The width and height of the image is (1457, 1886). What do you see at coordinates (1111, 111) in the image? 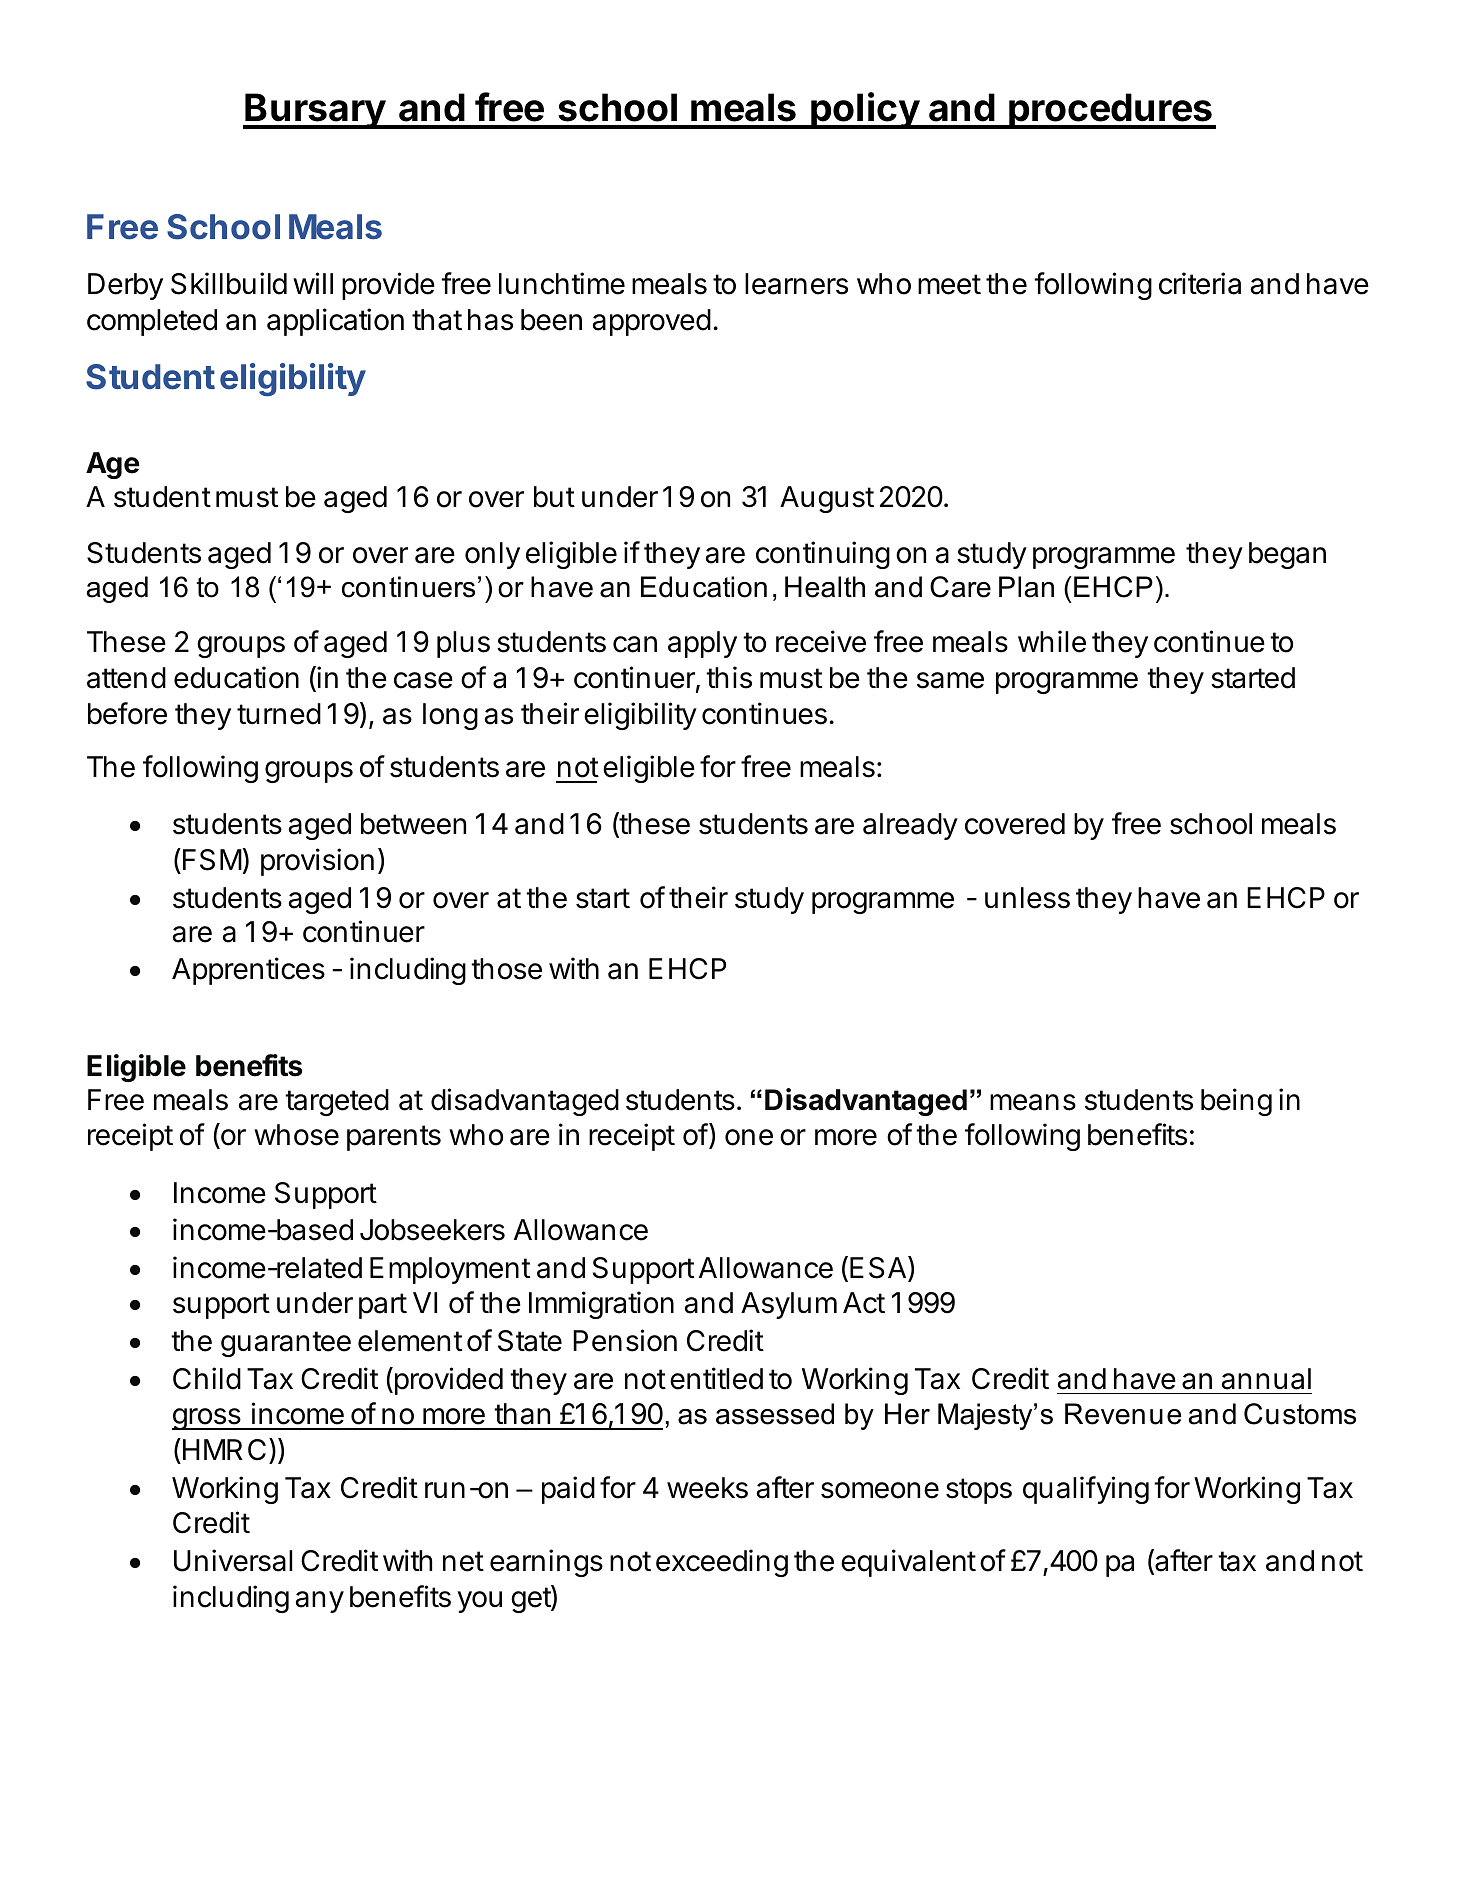
I see `procedures` at bounding box center [1111, 111].
